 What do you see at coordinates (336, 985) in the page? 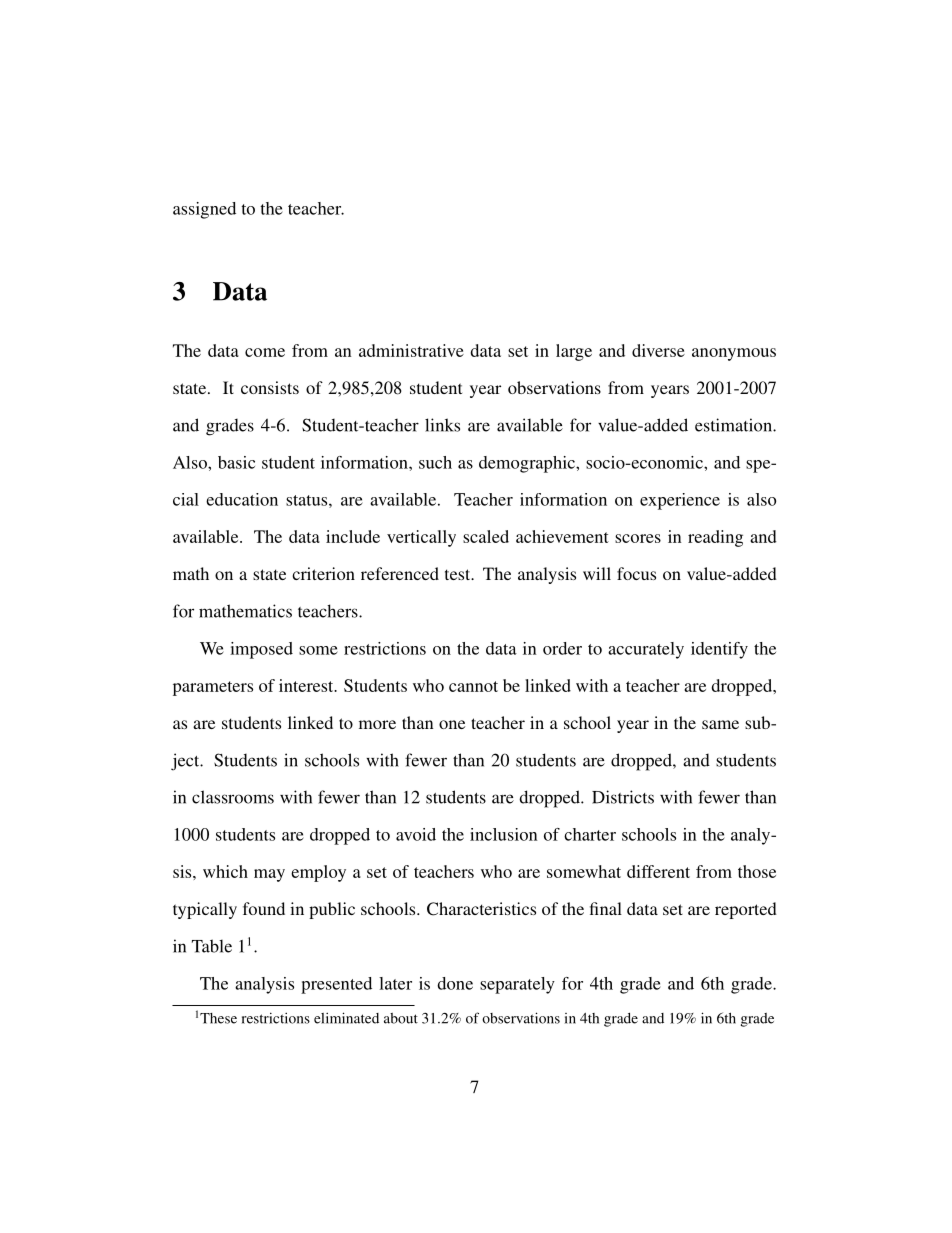
I see `presented` at bounding box center [336, 985].
